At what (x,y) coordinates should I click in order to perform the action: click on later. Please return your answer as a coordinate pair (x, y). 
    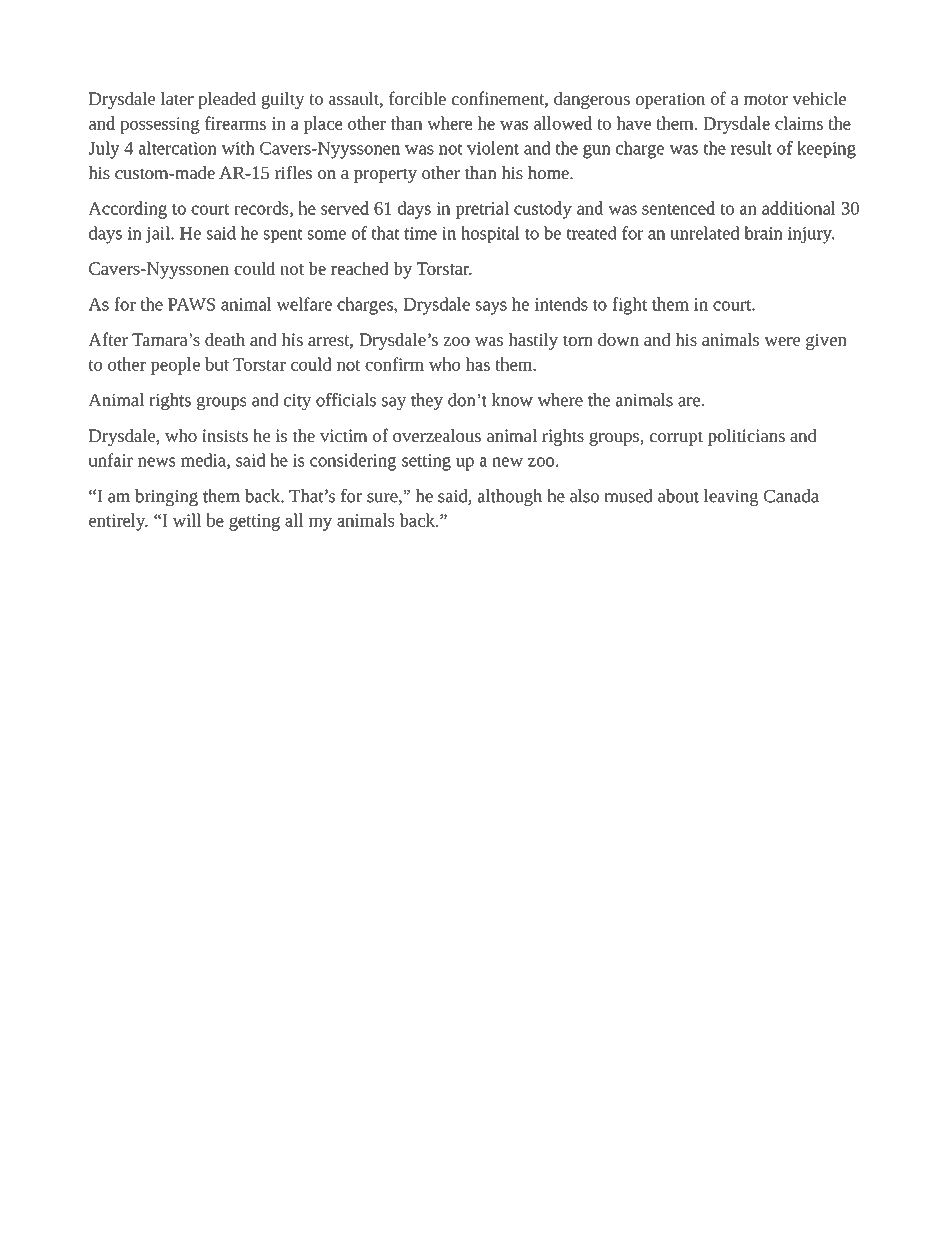
    Looking at the image, I should click on (177, 98).
